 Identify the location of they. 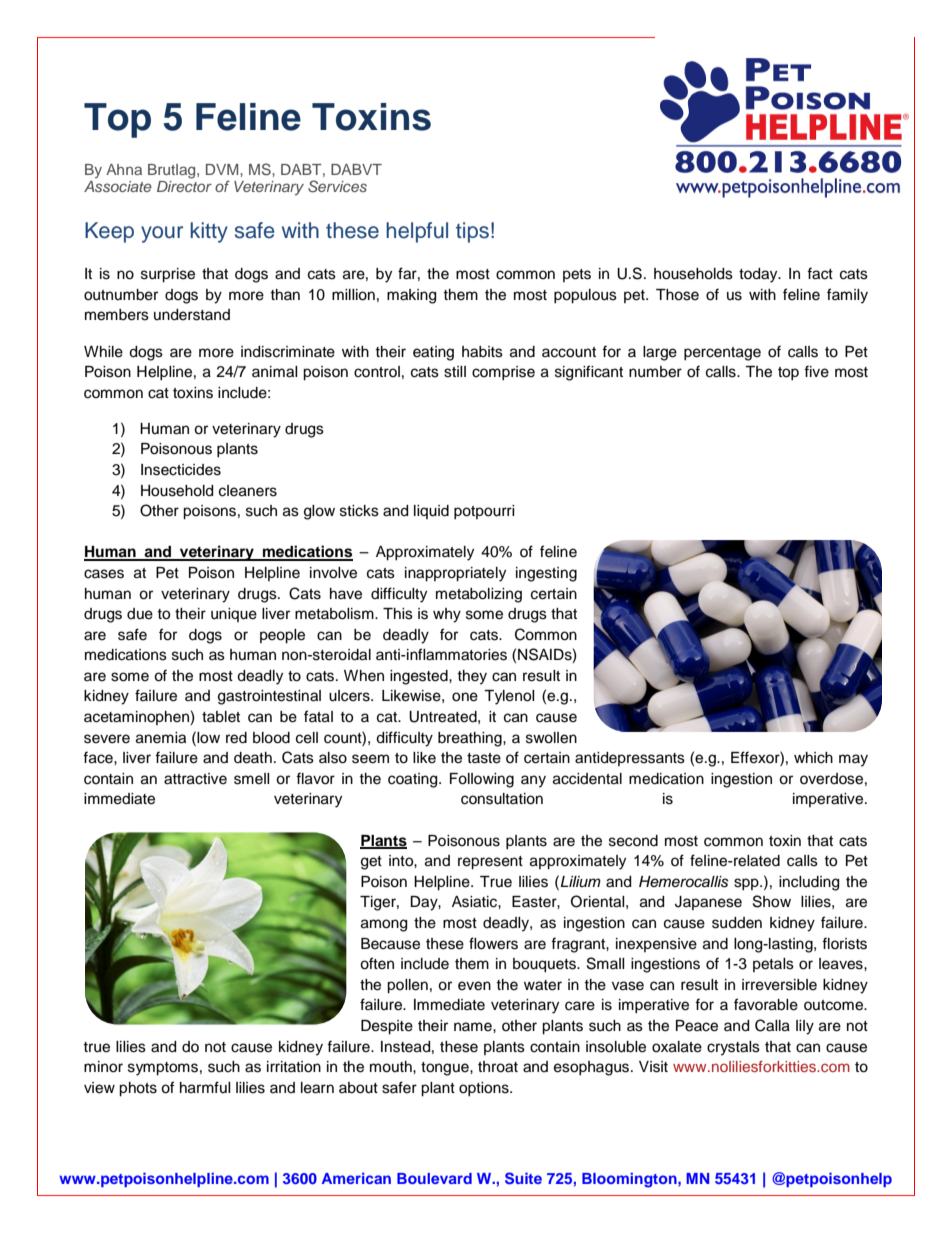
(472, 677).
